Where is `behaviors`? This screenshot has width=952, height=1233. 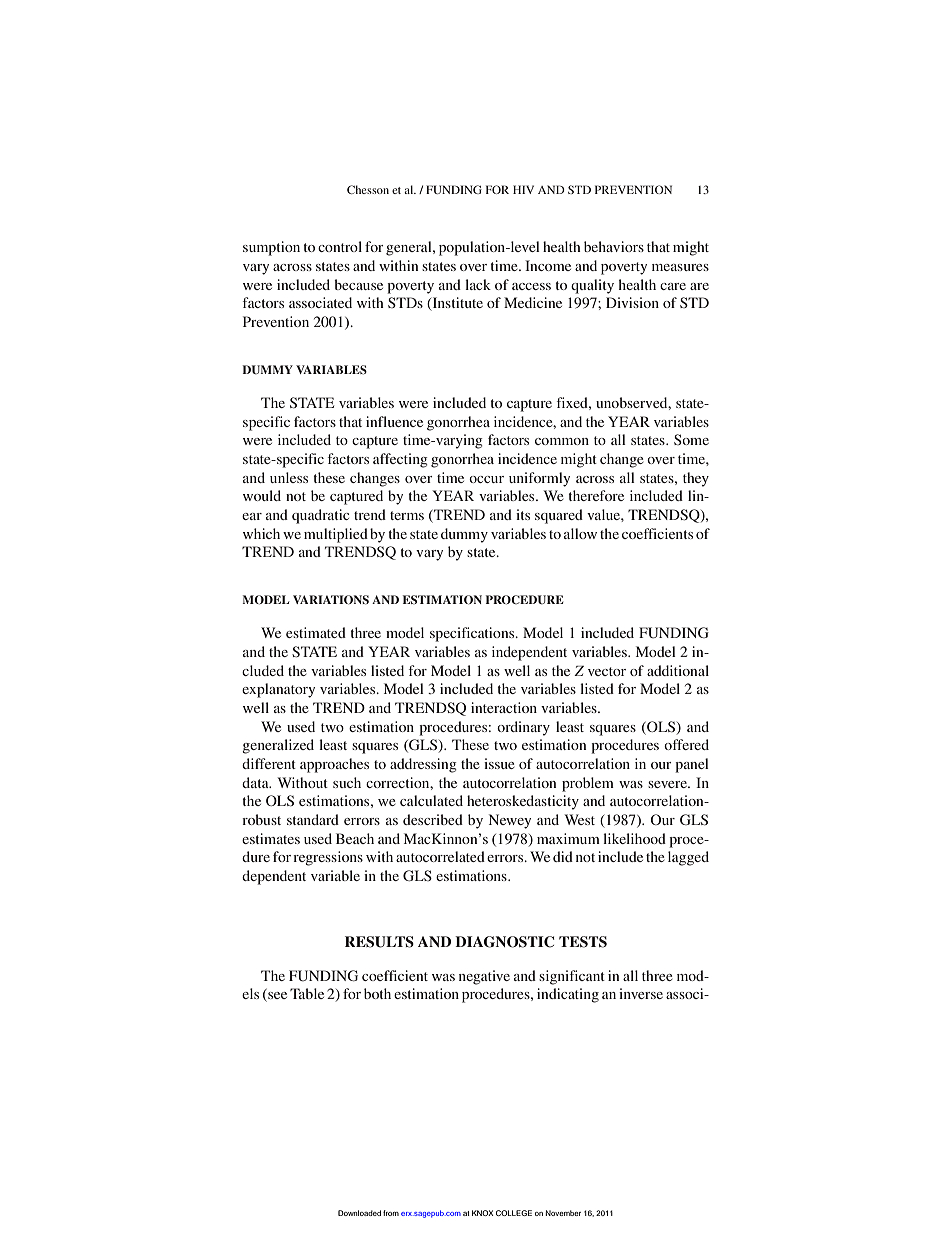 behaviors is located at coordinates (614, 246).
